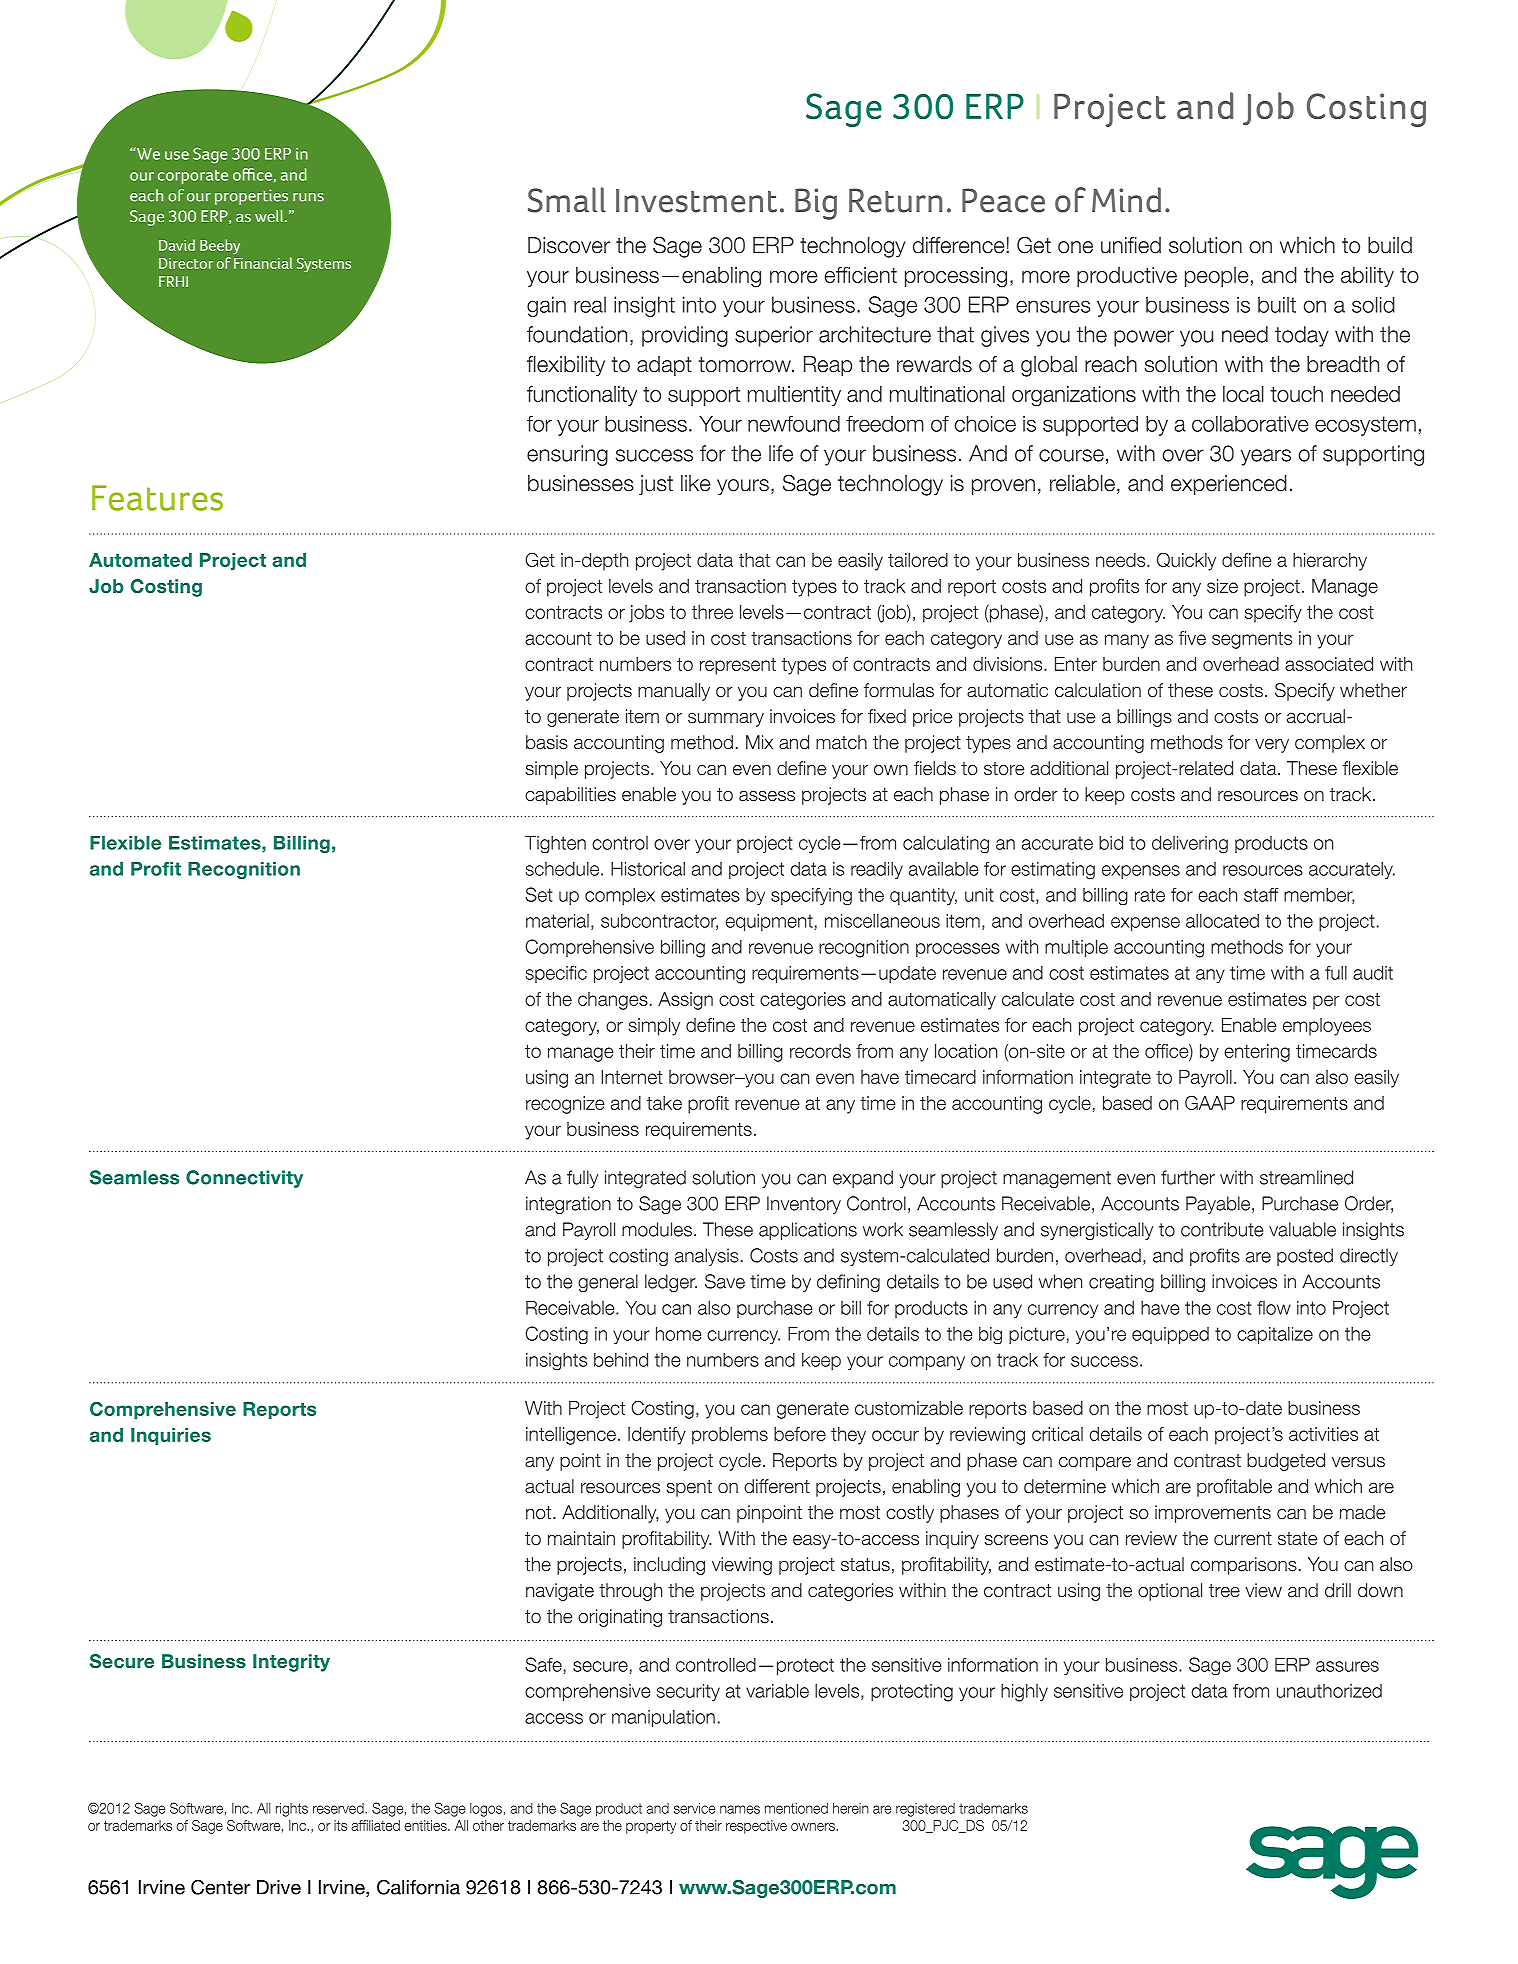 This page has width=1518, height=1964. I want to click on respective, so click(756, 1827).
